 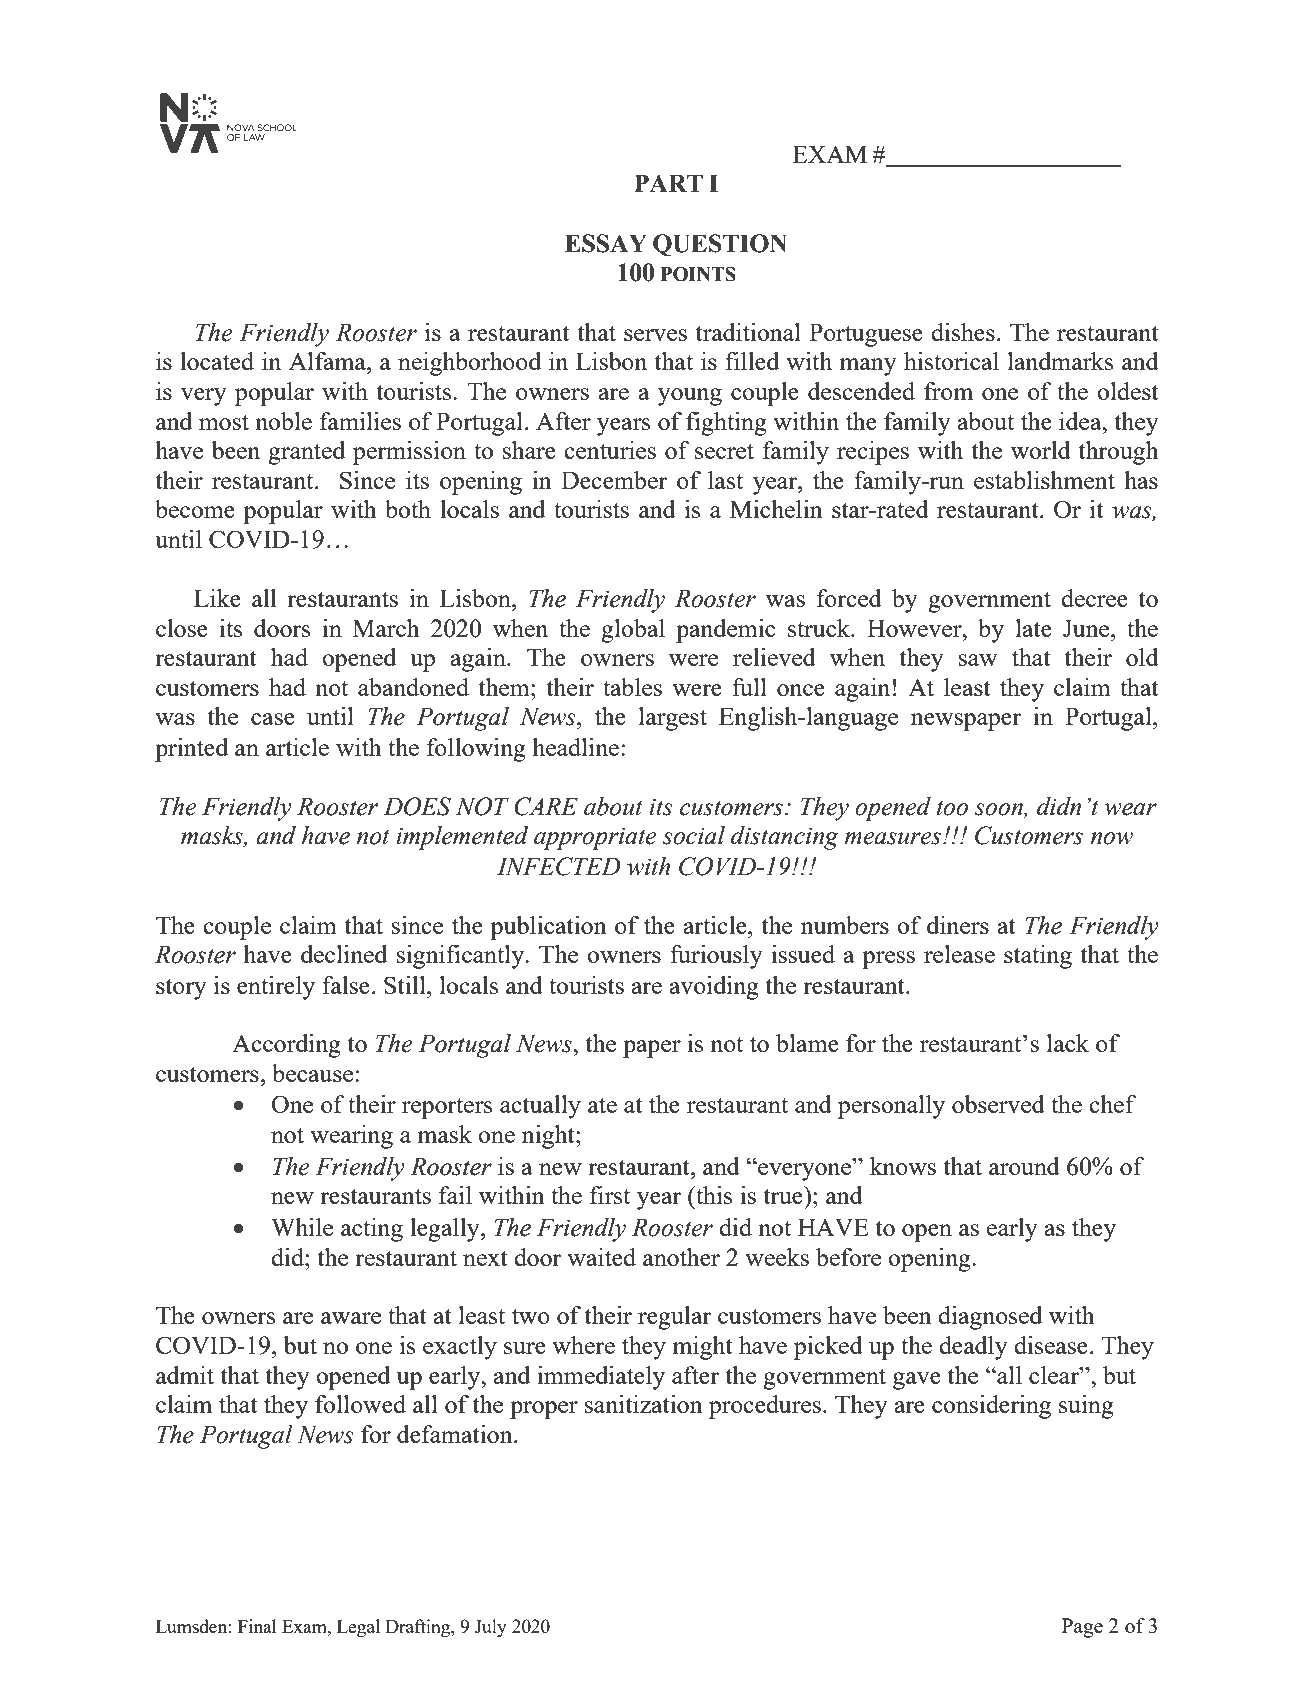 What do you see at coordinates (716, 957) in the screenshot?
I see `furiously` at bounding box center [716, 957].
